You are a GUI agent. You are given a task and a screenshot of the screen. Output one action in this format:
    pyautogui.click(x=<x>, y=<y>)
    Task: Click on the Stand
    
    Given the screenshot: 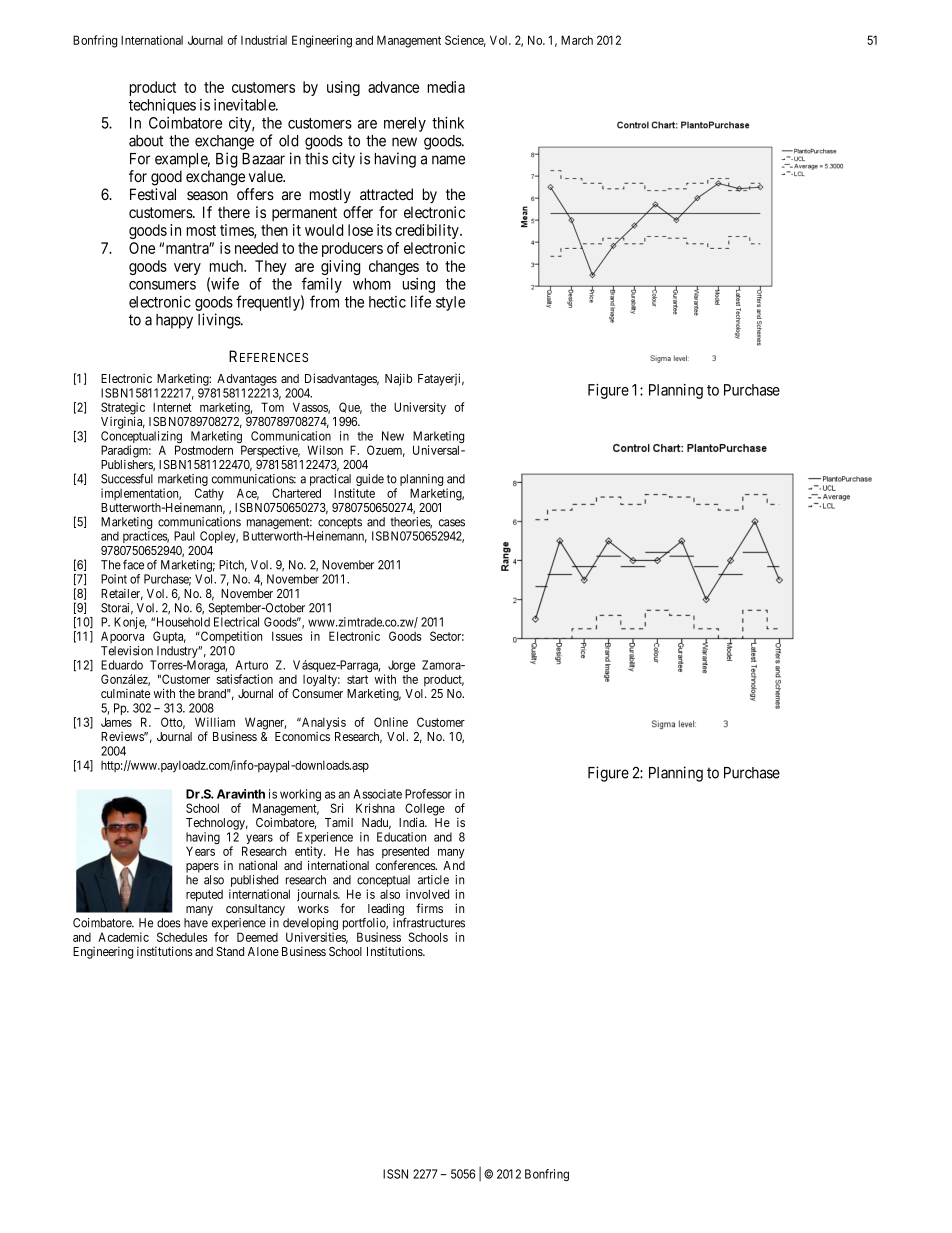 What is the action you would take?
    pyautogui.click(x=230, y=951)
